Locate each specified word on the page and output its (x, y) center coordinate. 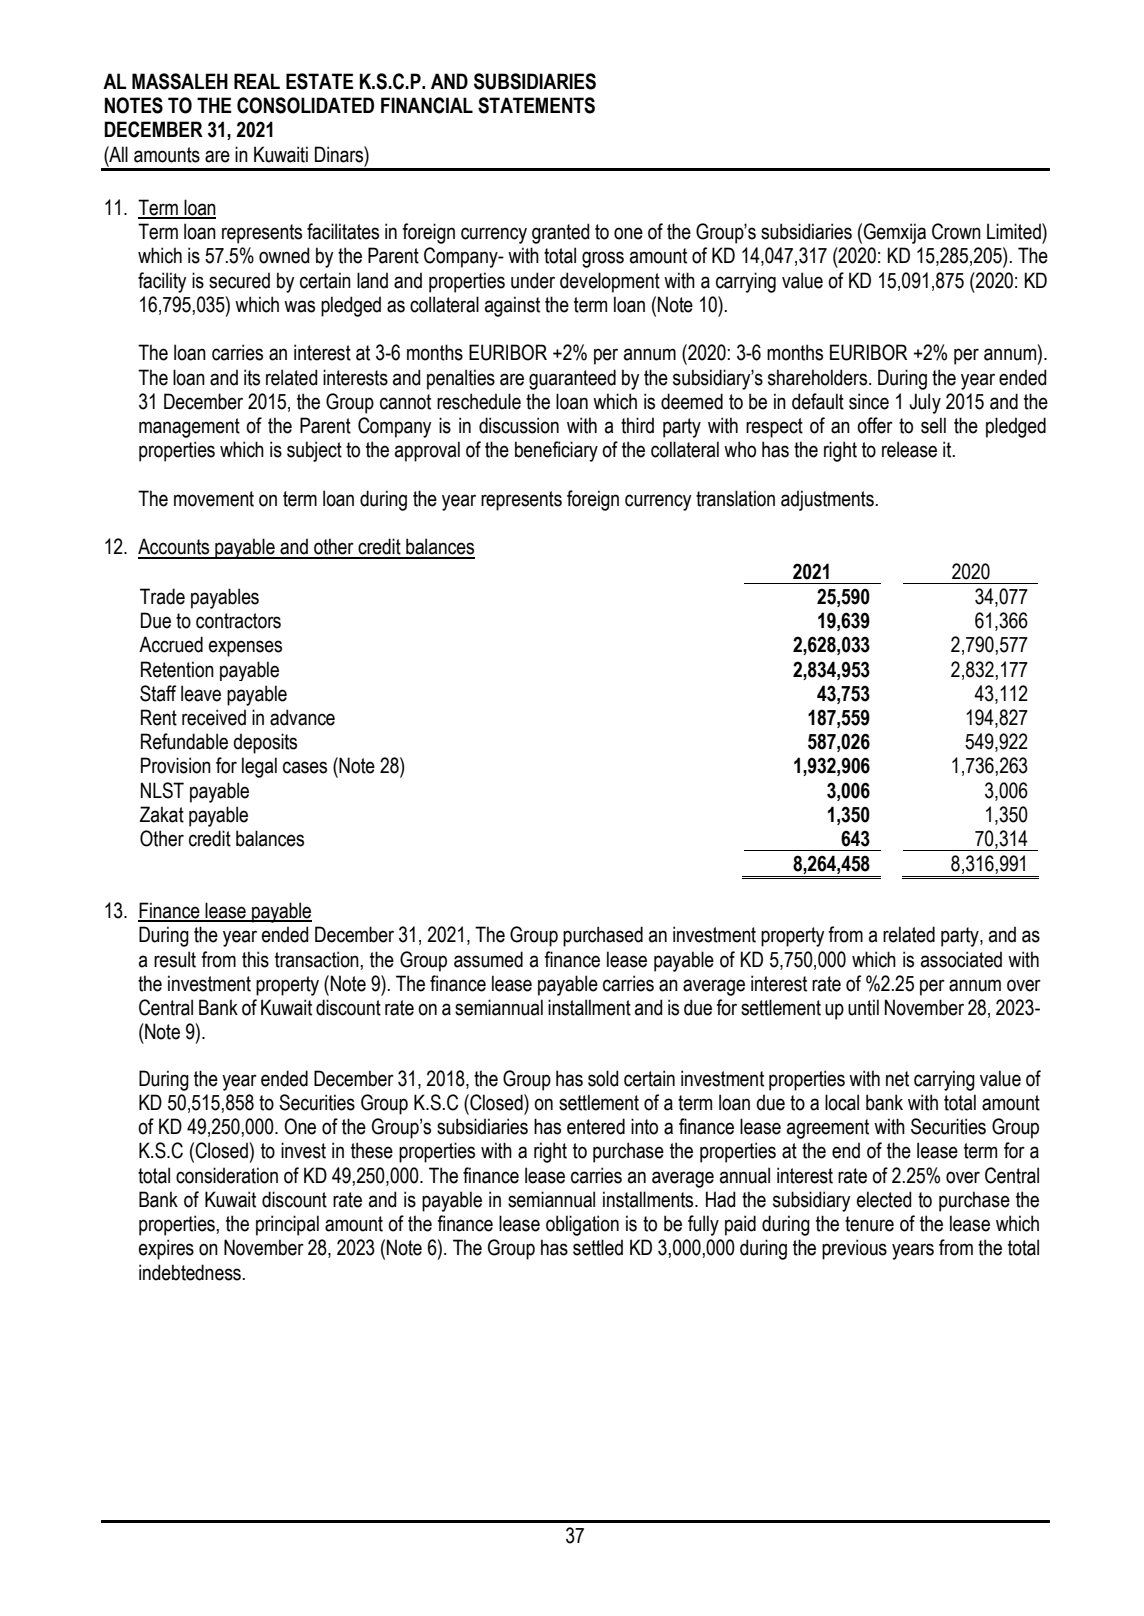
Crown (956, 231)
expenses (245, 648)
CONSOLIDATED (305, 105)
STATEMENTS (536, 105)
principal (287, 1225)
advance (302, 717)
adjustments (827, 500)
